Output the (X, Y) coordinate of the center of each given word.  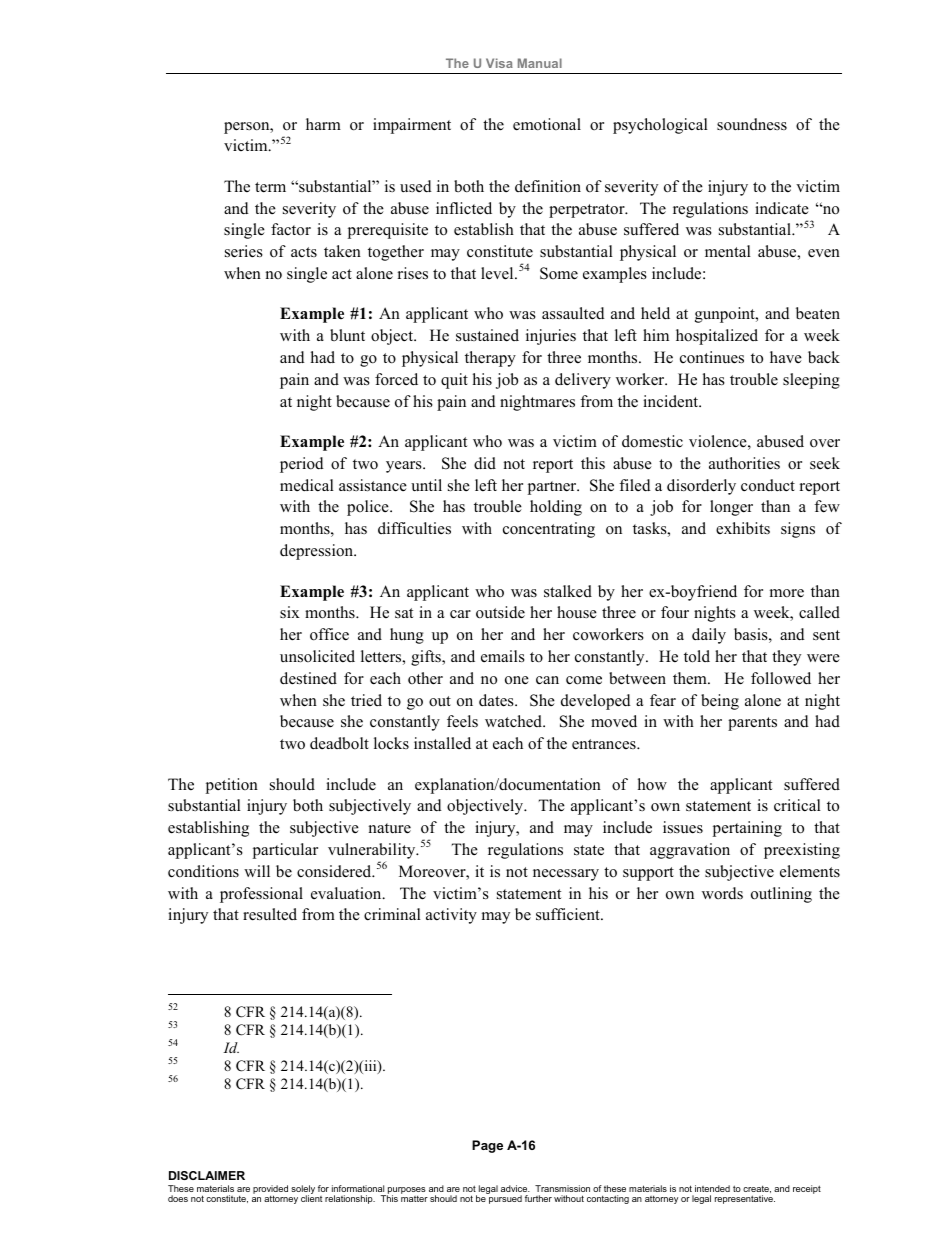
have (786, 357)
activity (451, 916)
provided (270, 1190)
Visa (499, 63)
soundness (752, 124)
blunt (347, 335)
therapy (490, 359)
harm (323, 124)
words (722, 893)
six (290, 612)
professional (261, 895)
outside (500, 612)
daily (709, 636)
